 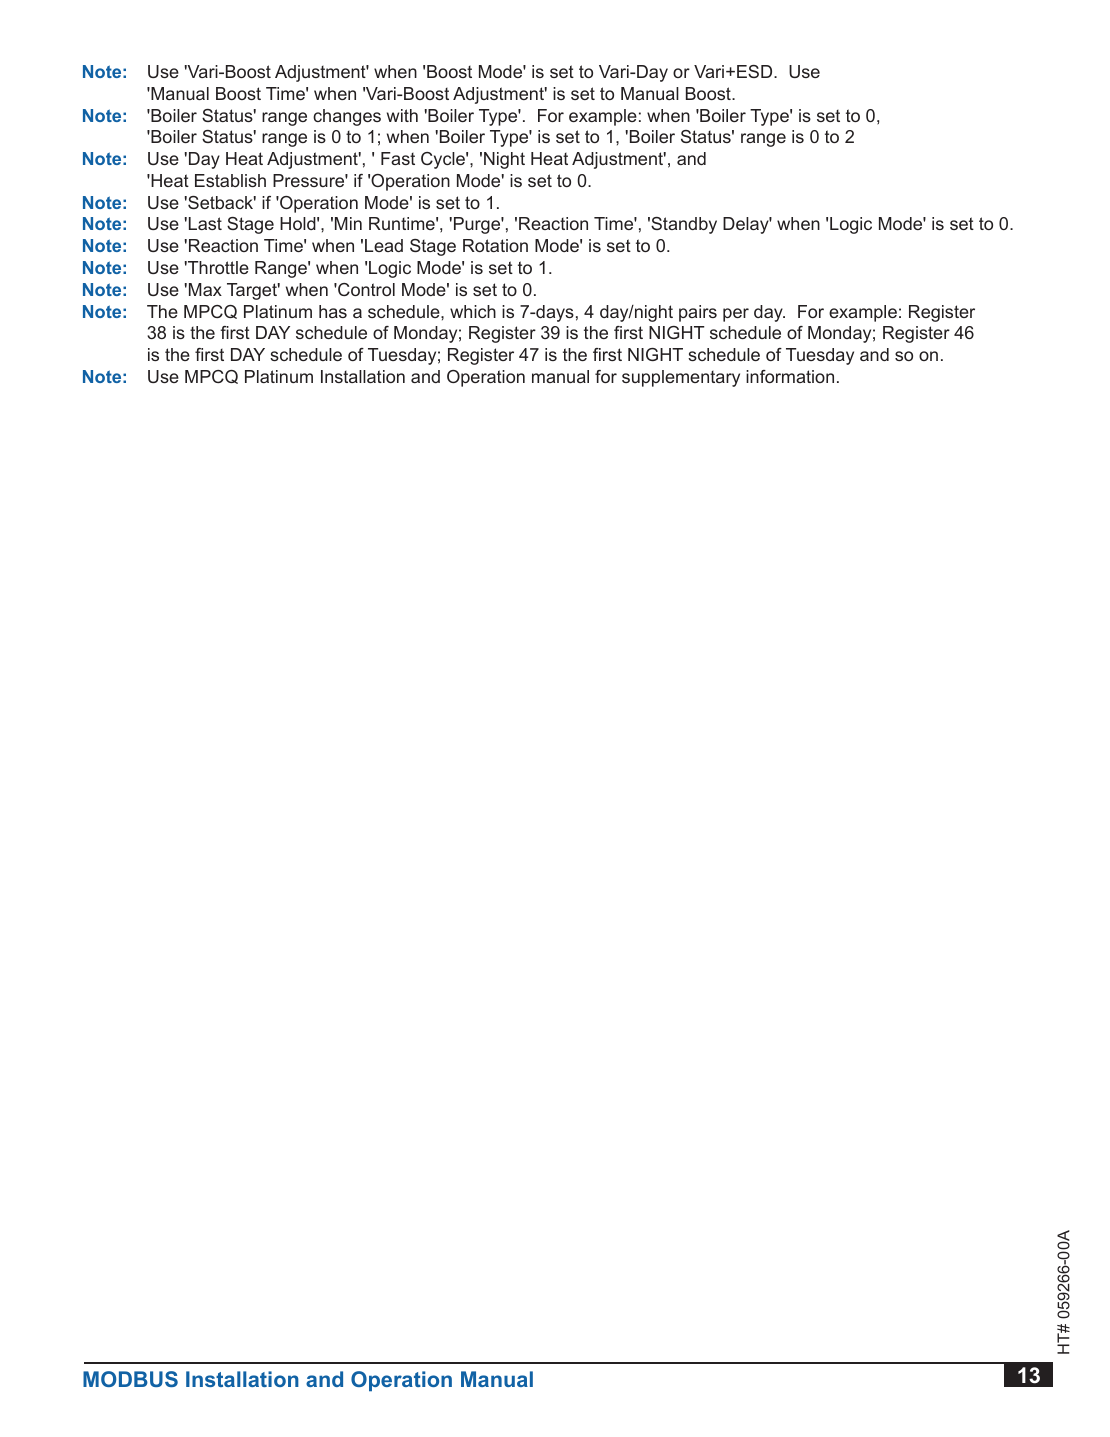 I want to click on Fast, so click(x=398, y=158).
